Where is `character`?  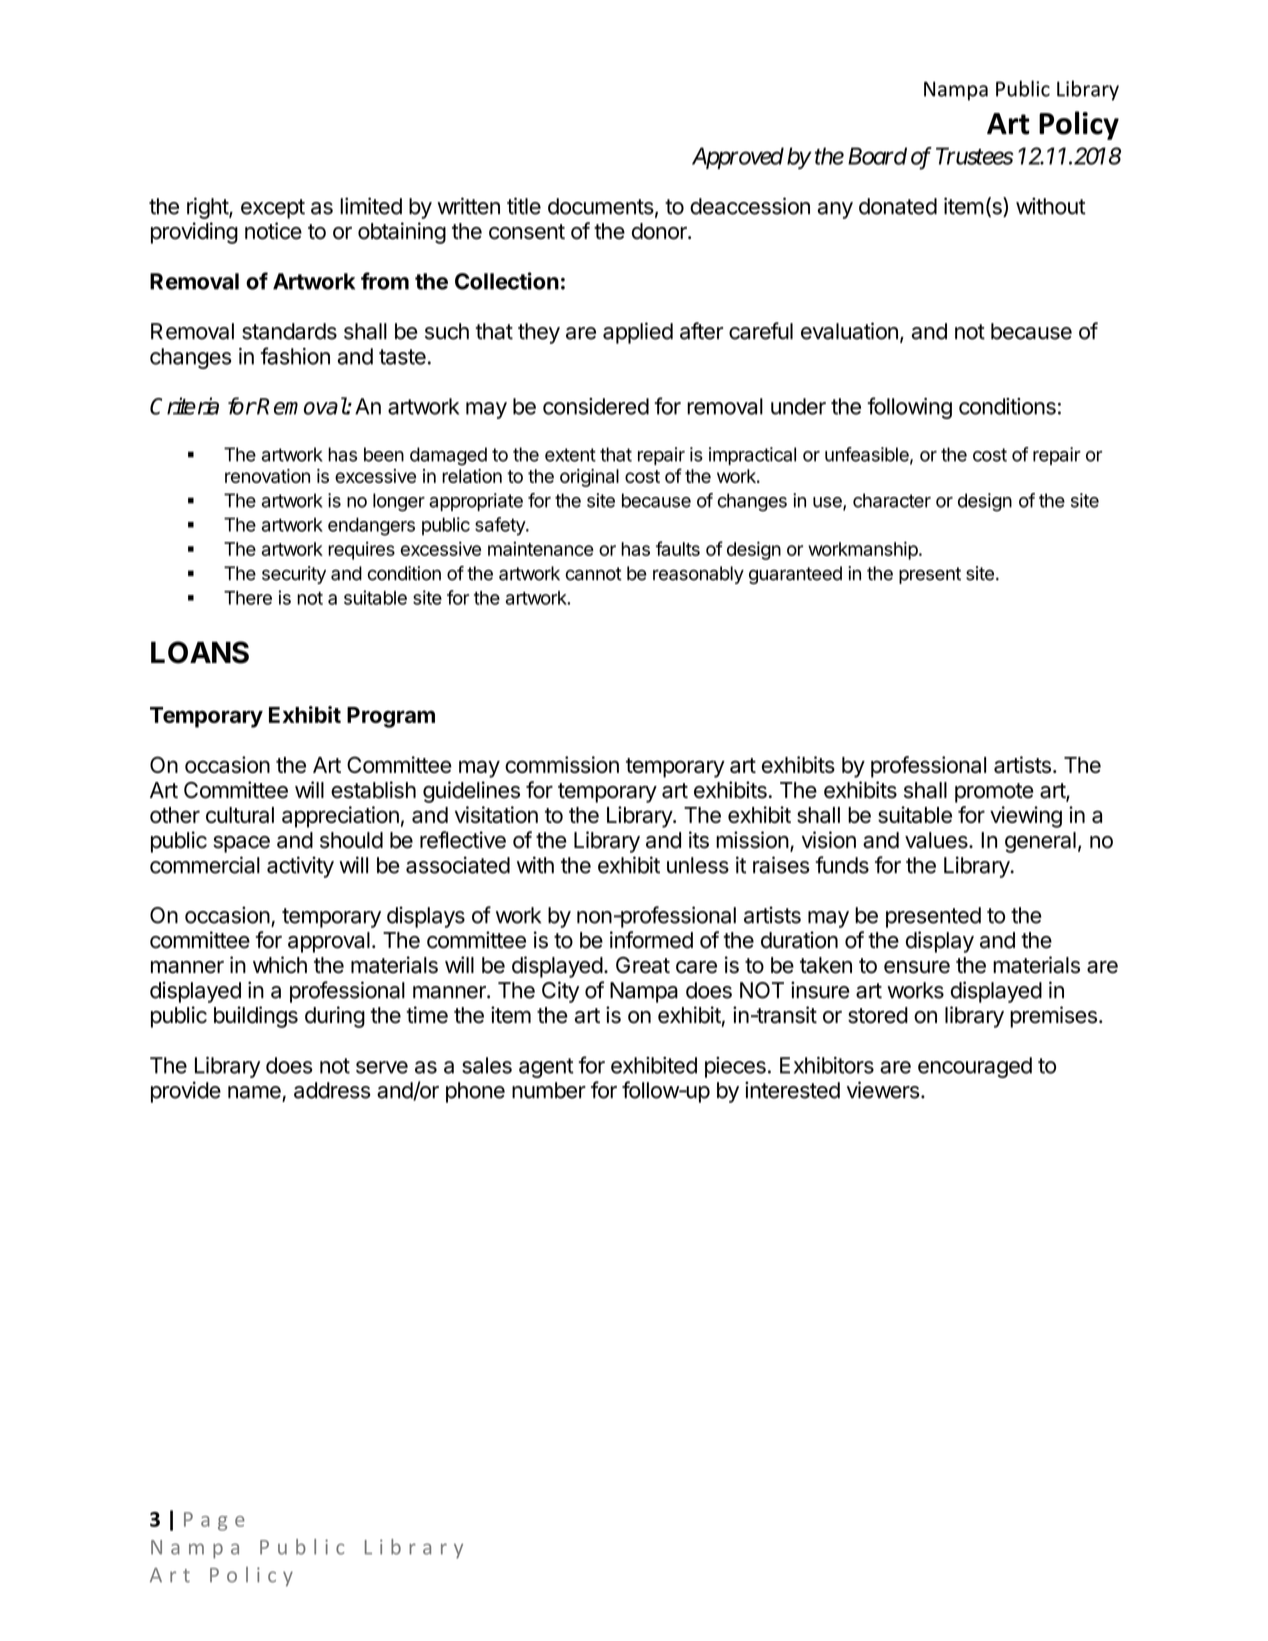 character is located at coordinates (892, 500).
